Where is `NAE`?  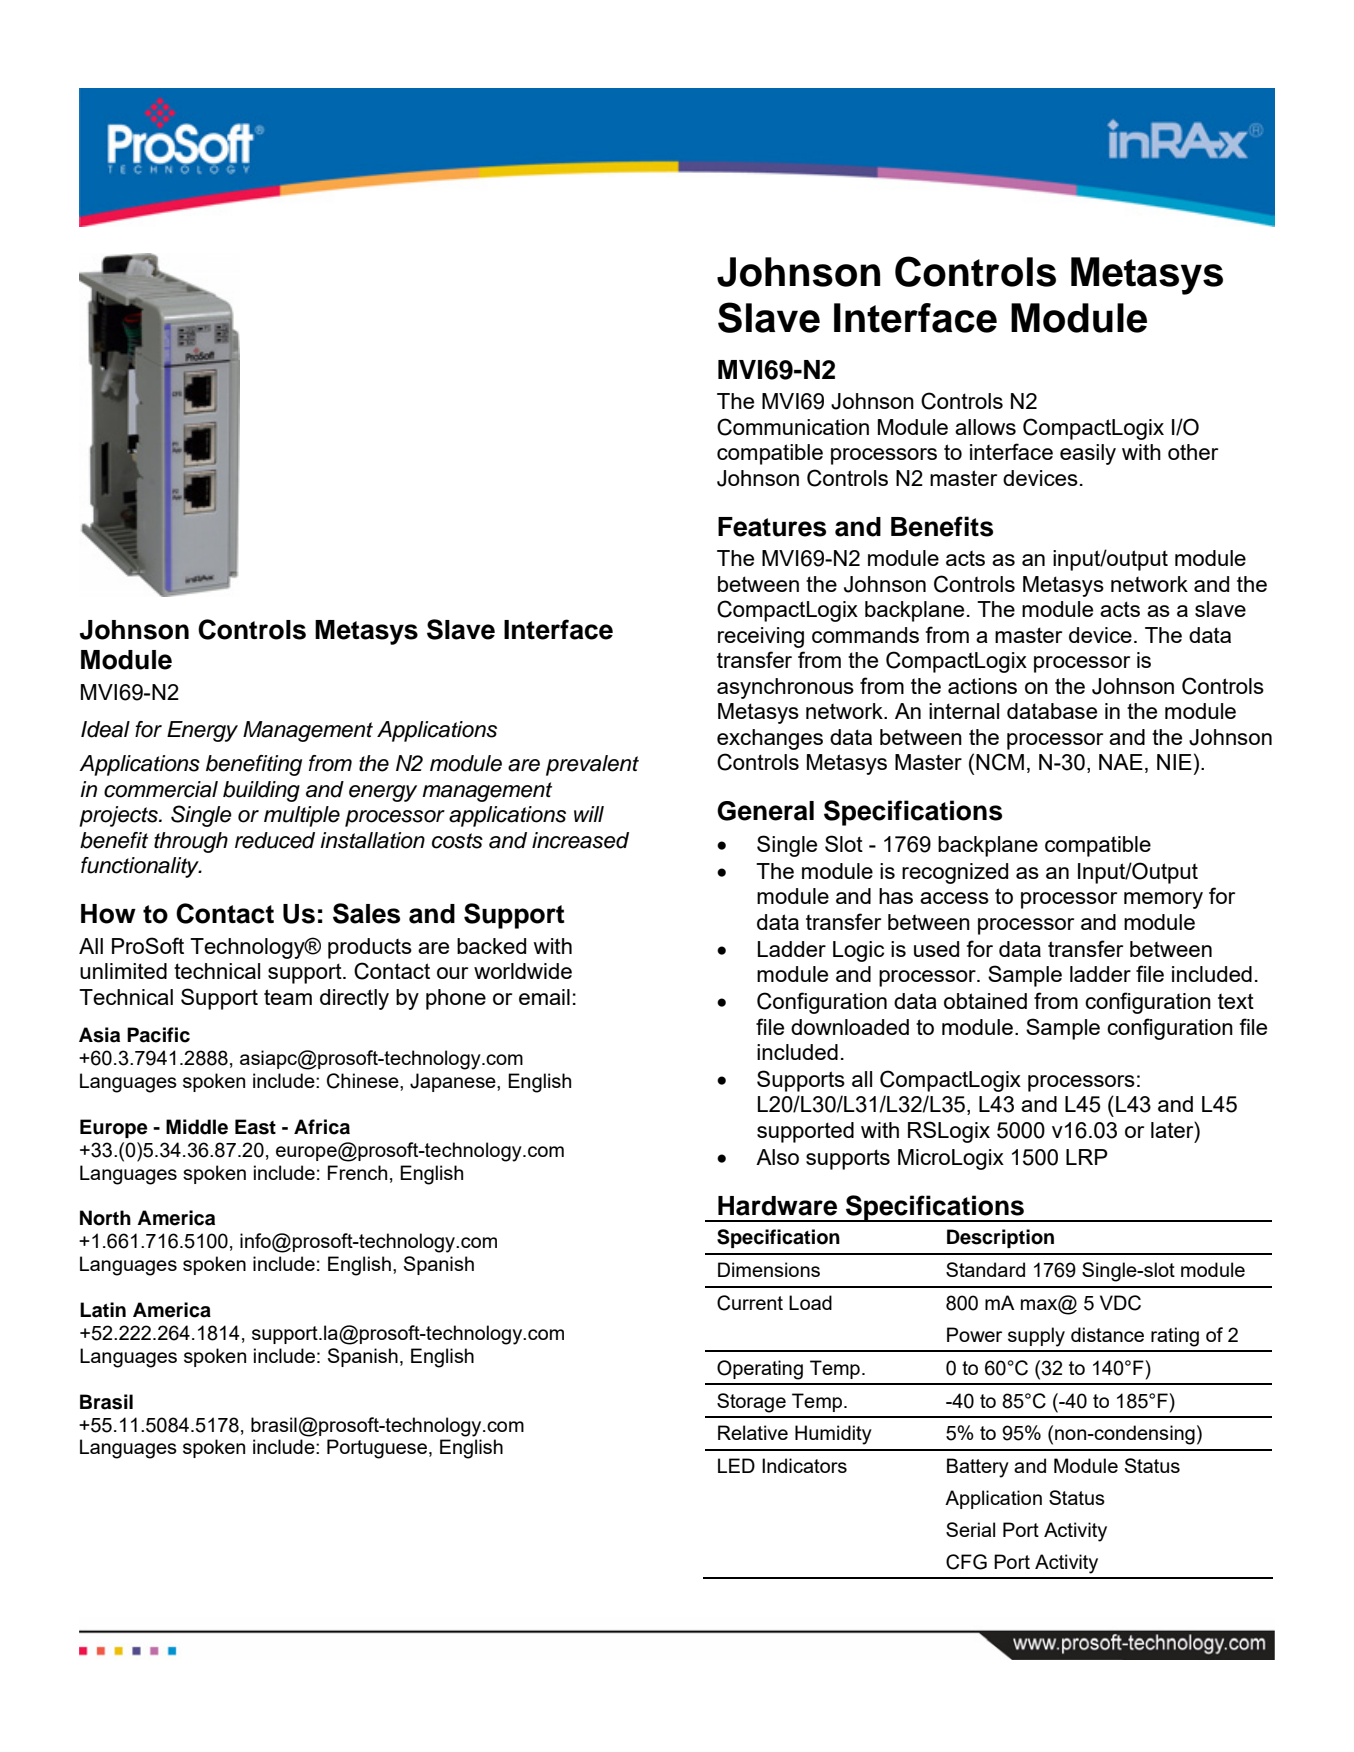 NAE is located at coordinates (1121, 762).
